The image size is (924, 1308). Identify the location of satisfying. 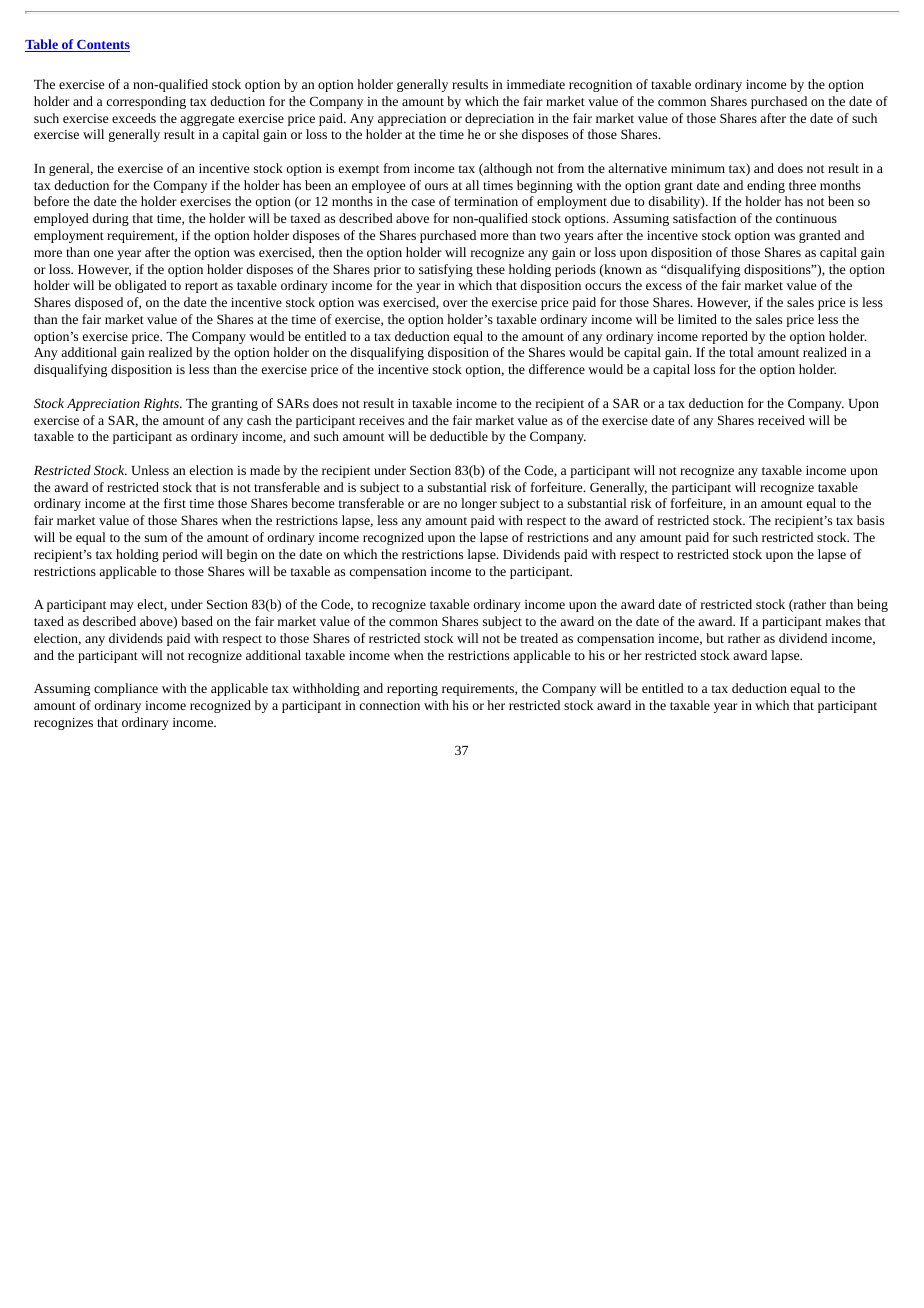
(446, 270).
